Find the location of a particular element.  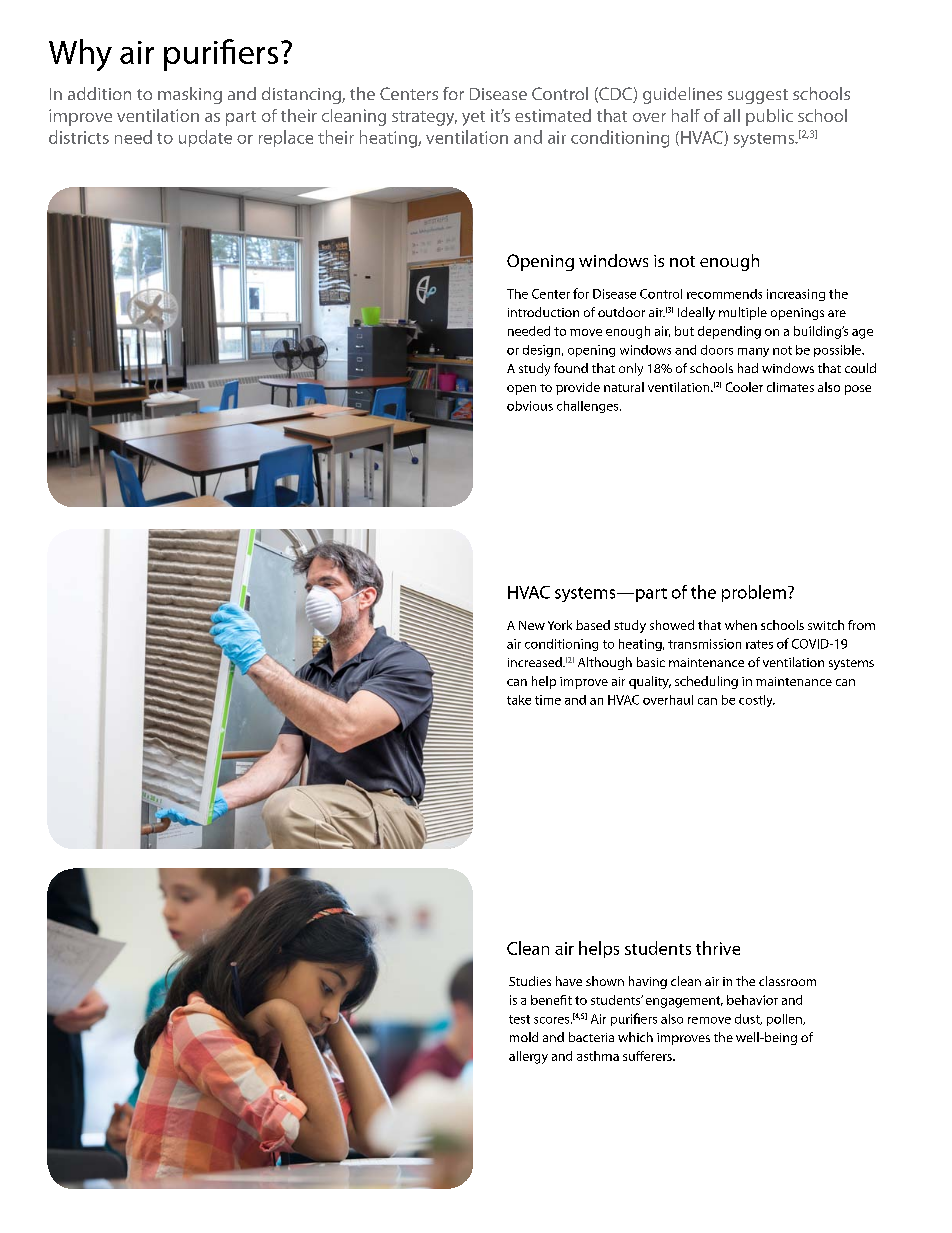

costly is located at coordinates (757, 701).
